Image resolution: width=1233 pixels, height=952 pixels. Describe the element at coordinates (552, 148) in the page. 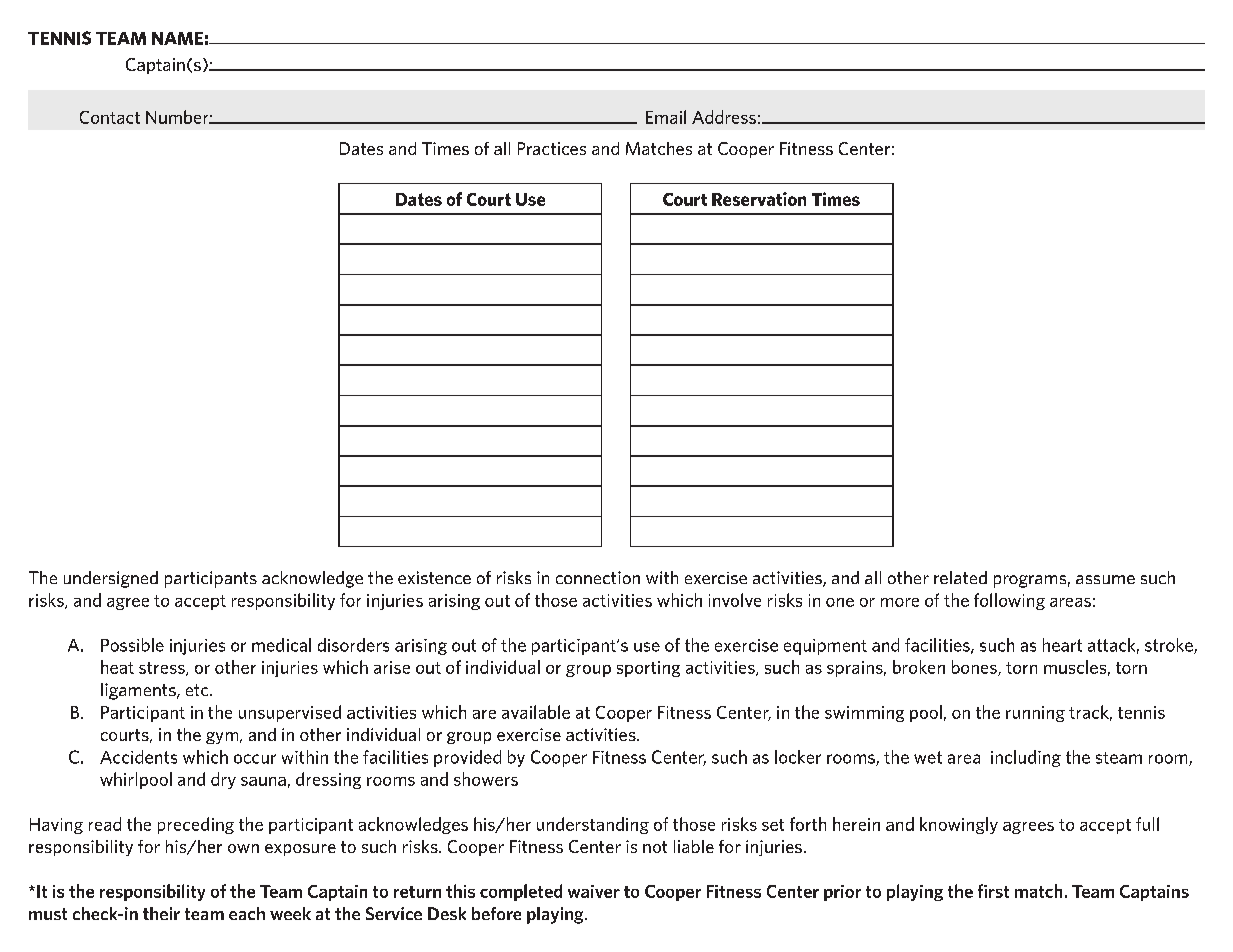

I see `Practices` at that location.
